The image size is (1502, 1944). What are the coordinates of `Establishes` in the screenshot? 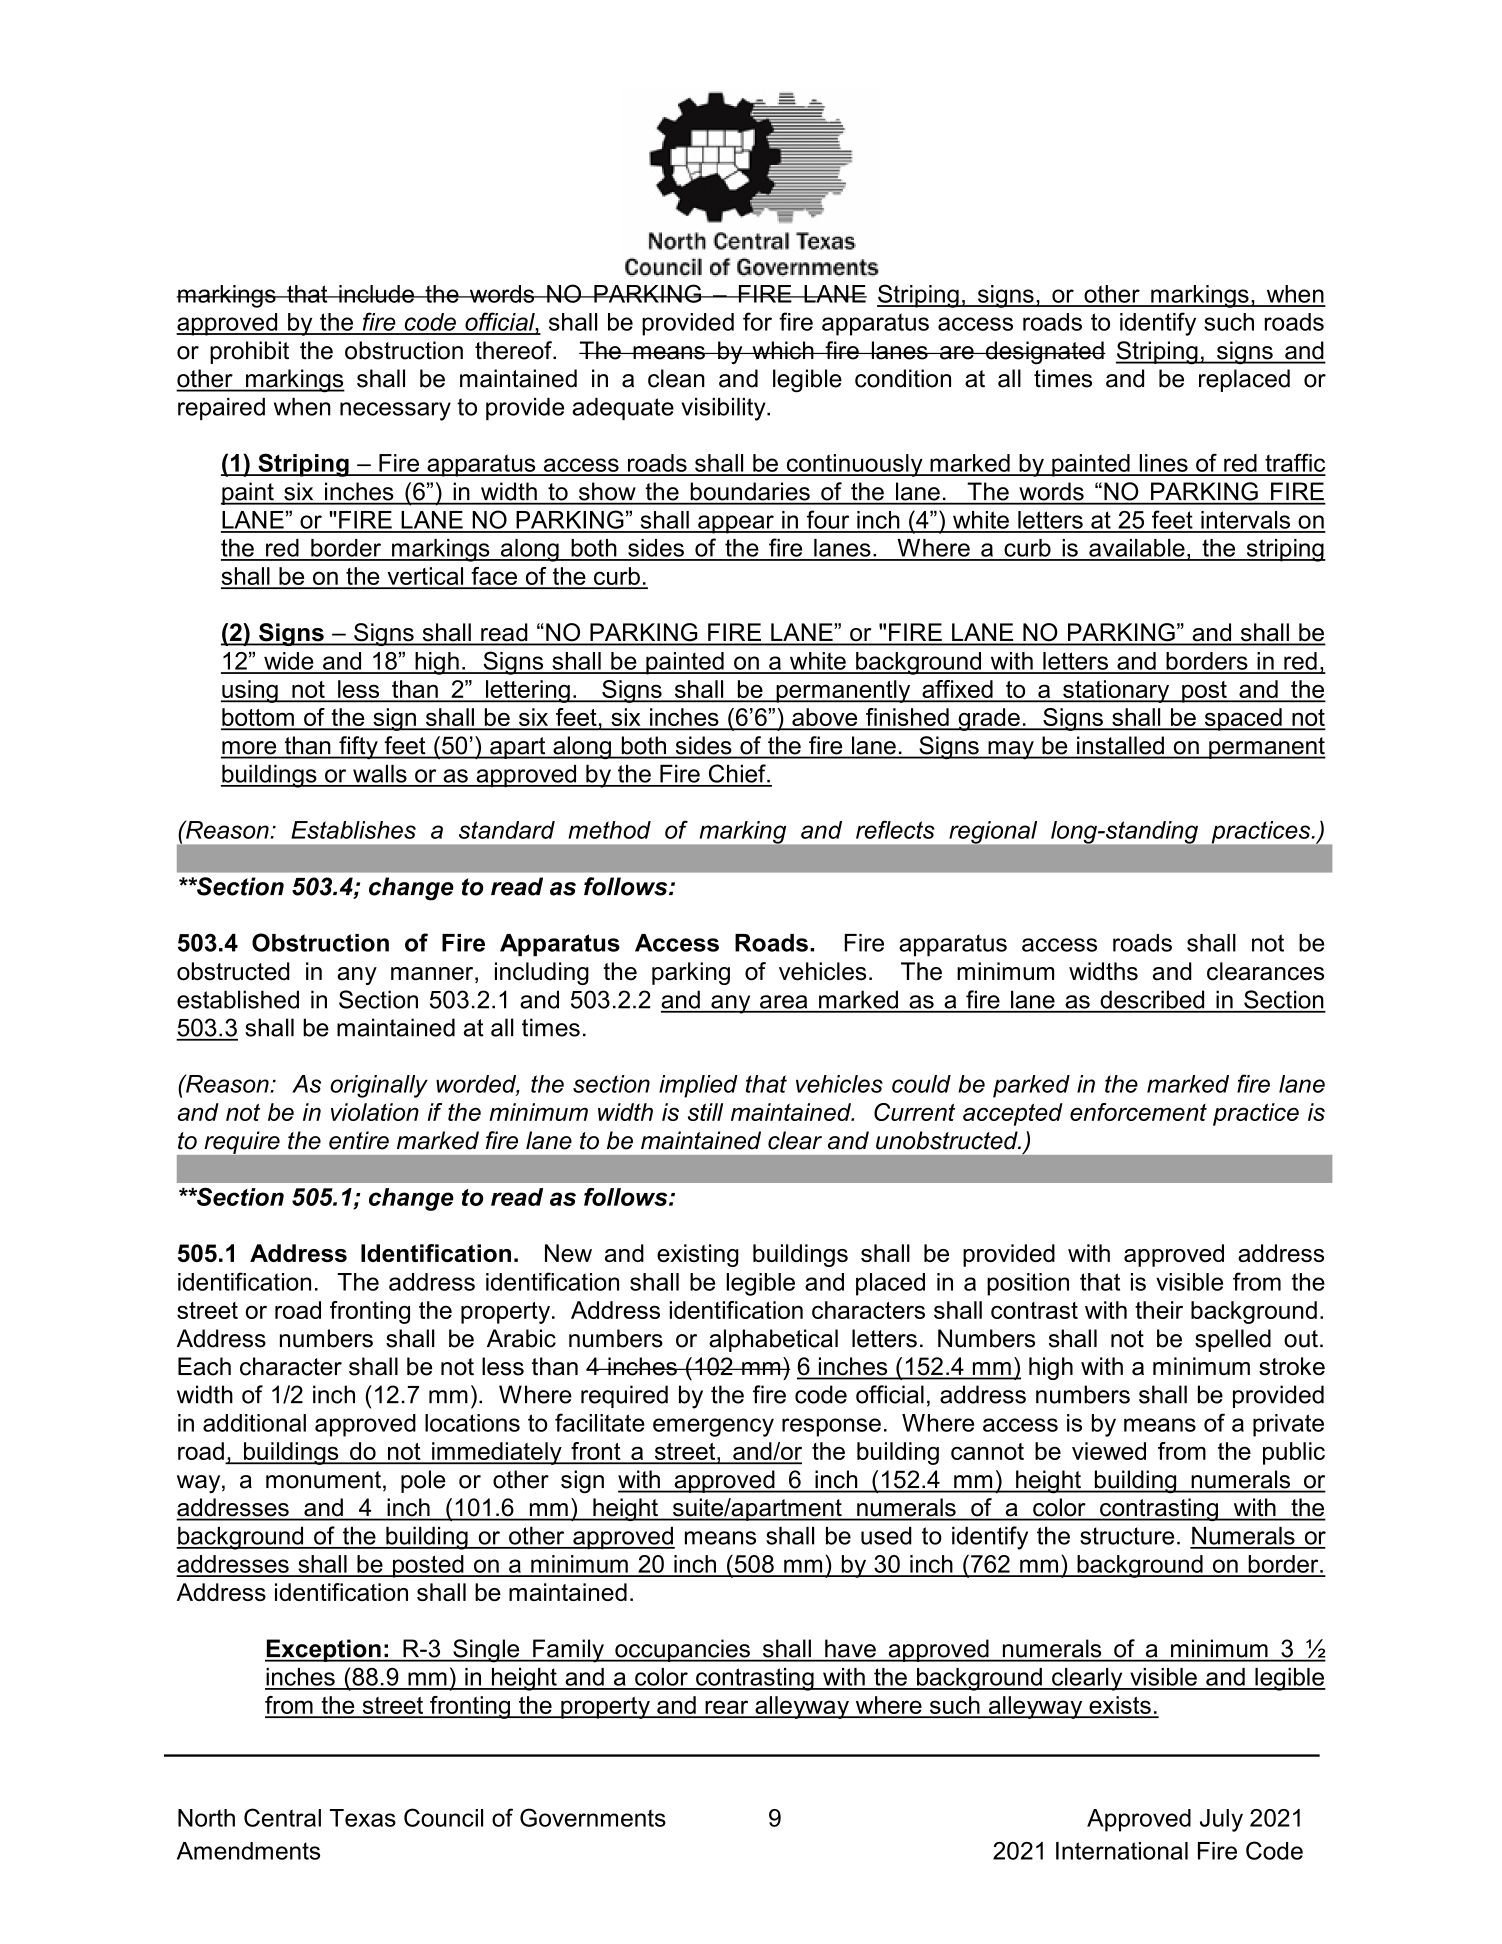 It's located at (353, 830).
